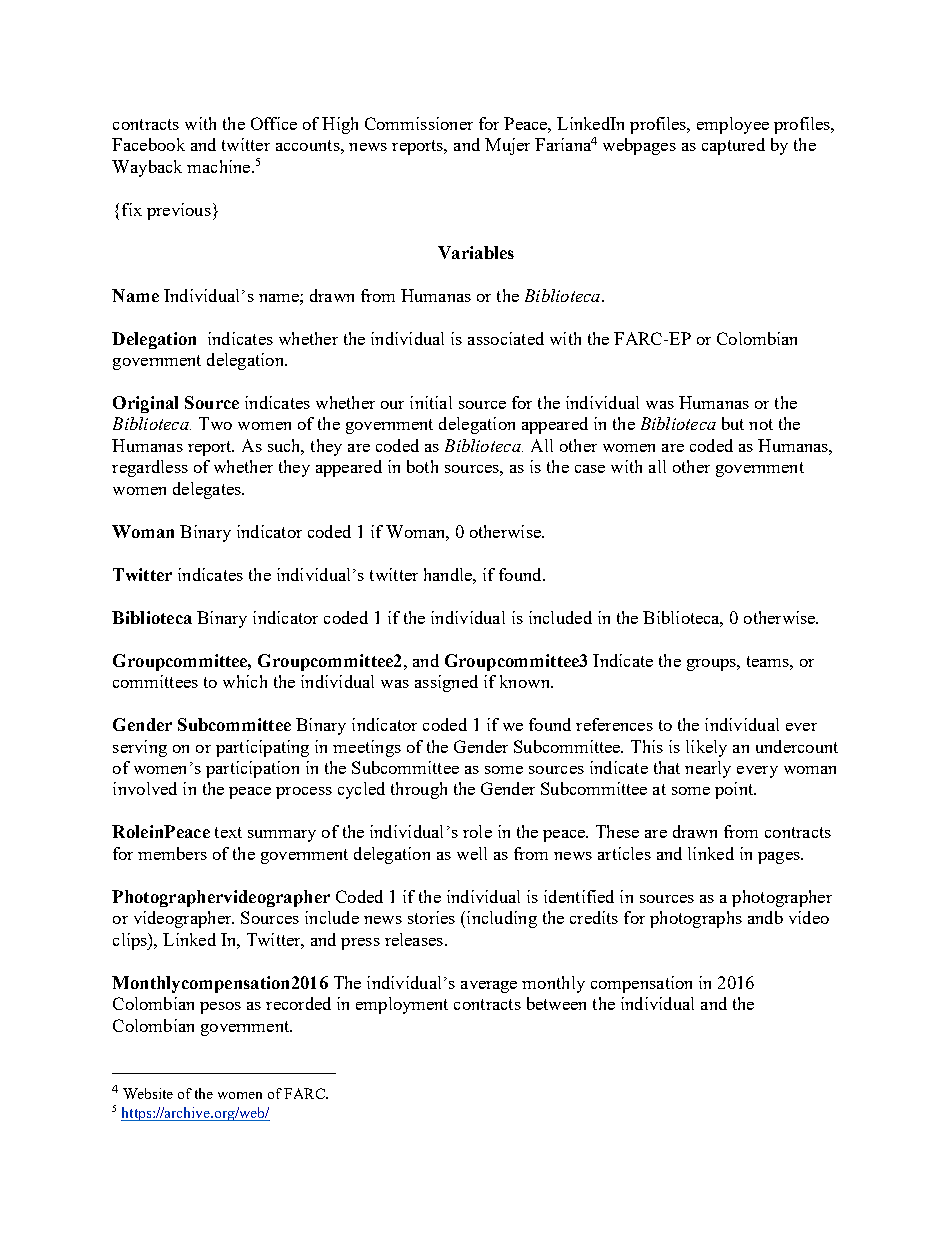 The width and height of the screenshot is (952, 1233). I want to click on machine, so click(220, 166).
